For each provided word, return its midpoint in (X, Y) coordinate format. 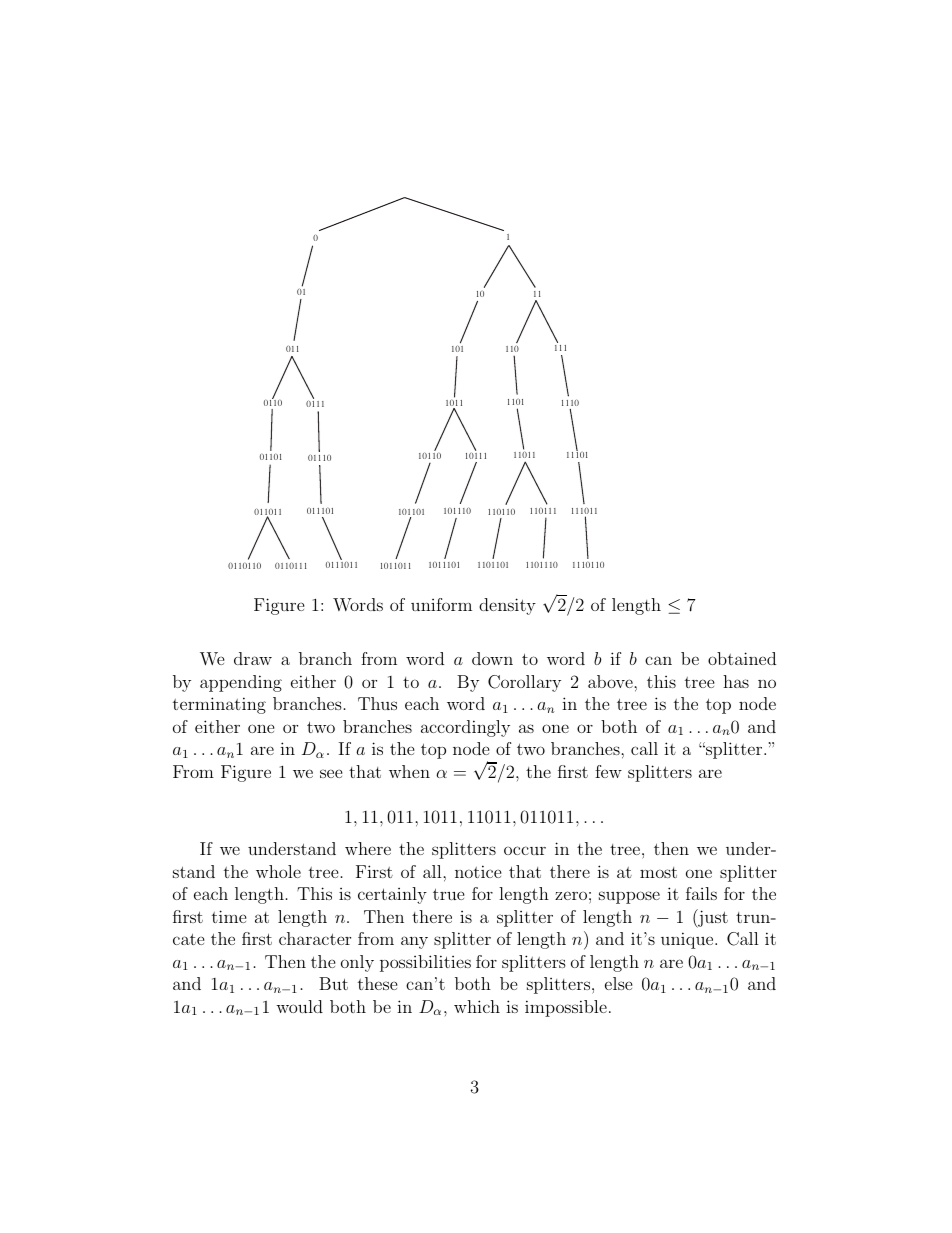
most (658, 872)
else (619, 983)
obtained (742, 658)
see (331, 773)
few (608, 771)
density (507, 606)
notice (478, 871)
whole (278, 871)
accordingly (465, 728)
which (477, 1006)
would (299, 1006)
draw (253, 658)
